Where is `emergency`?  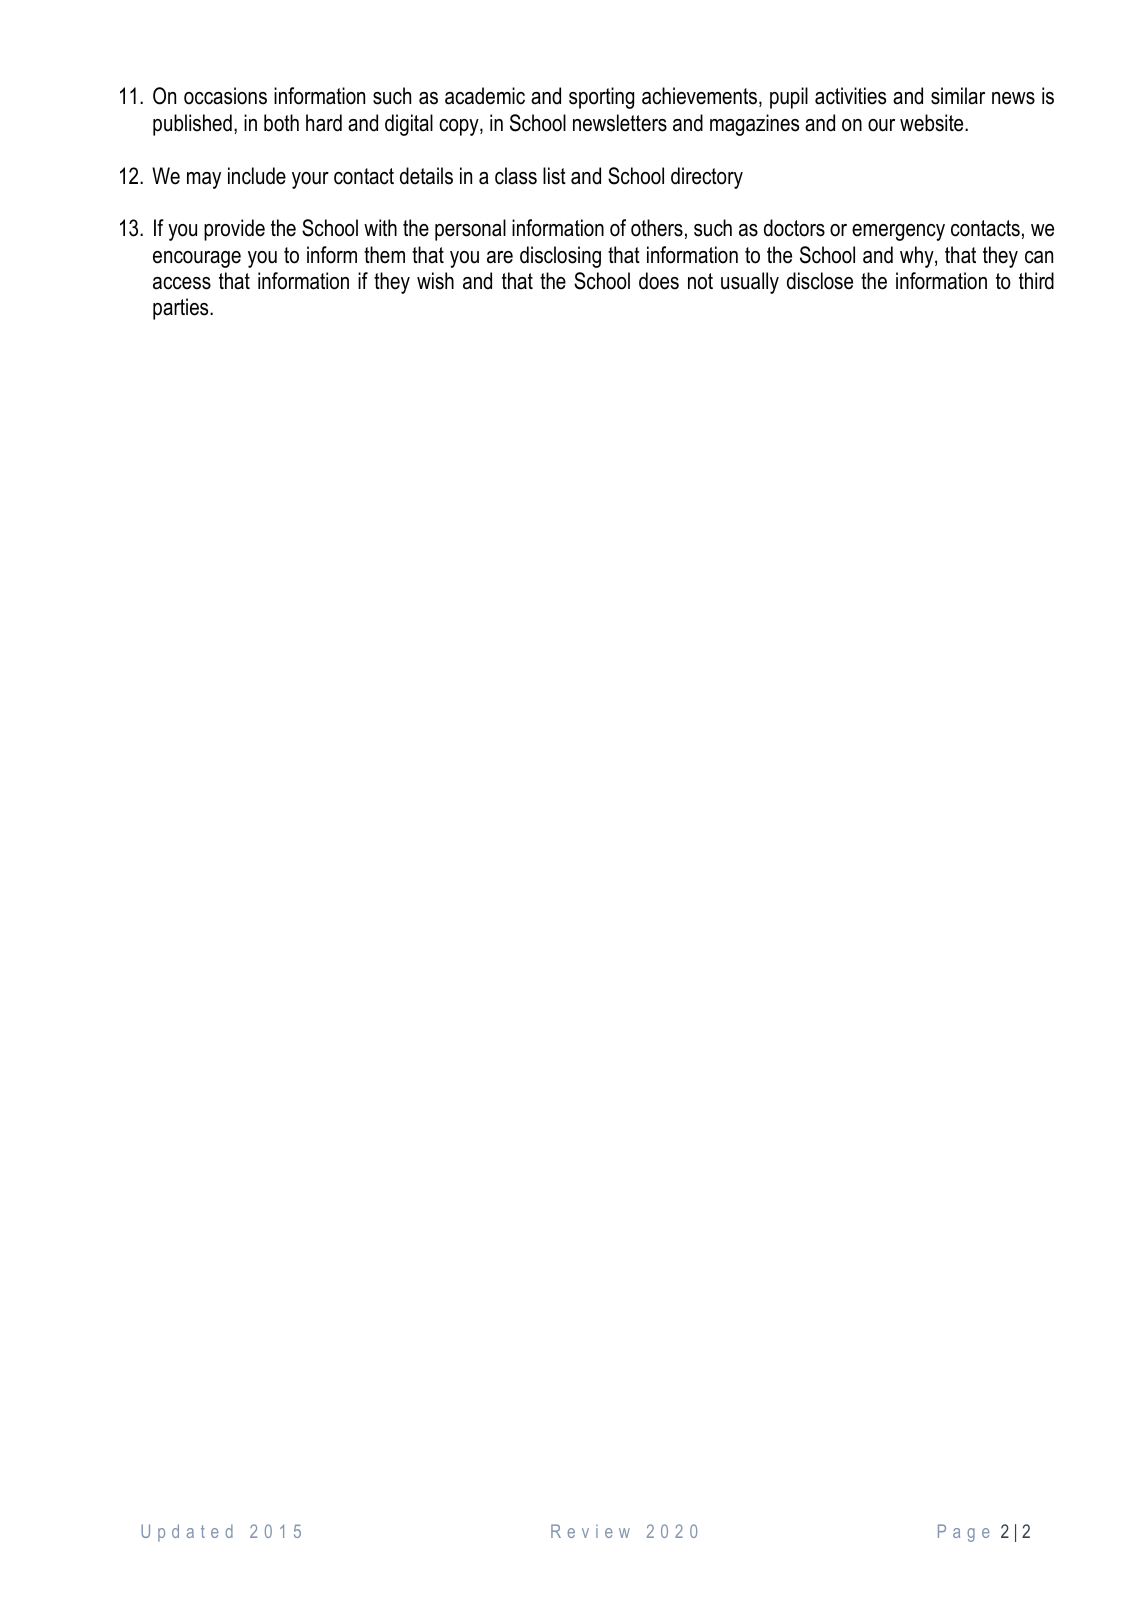
emergency is located at coordinates (898, 232).
